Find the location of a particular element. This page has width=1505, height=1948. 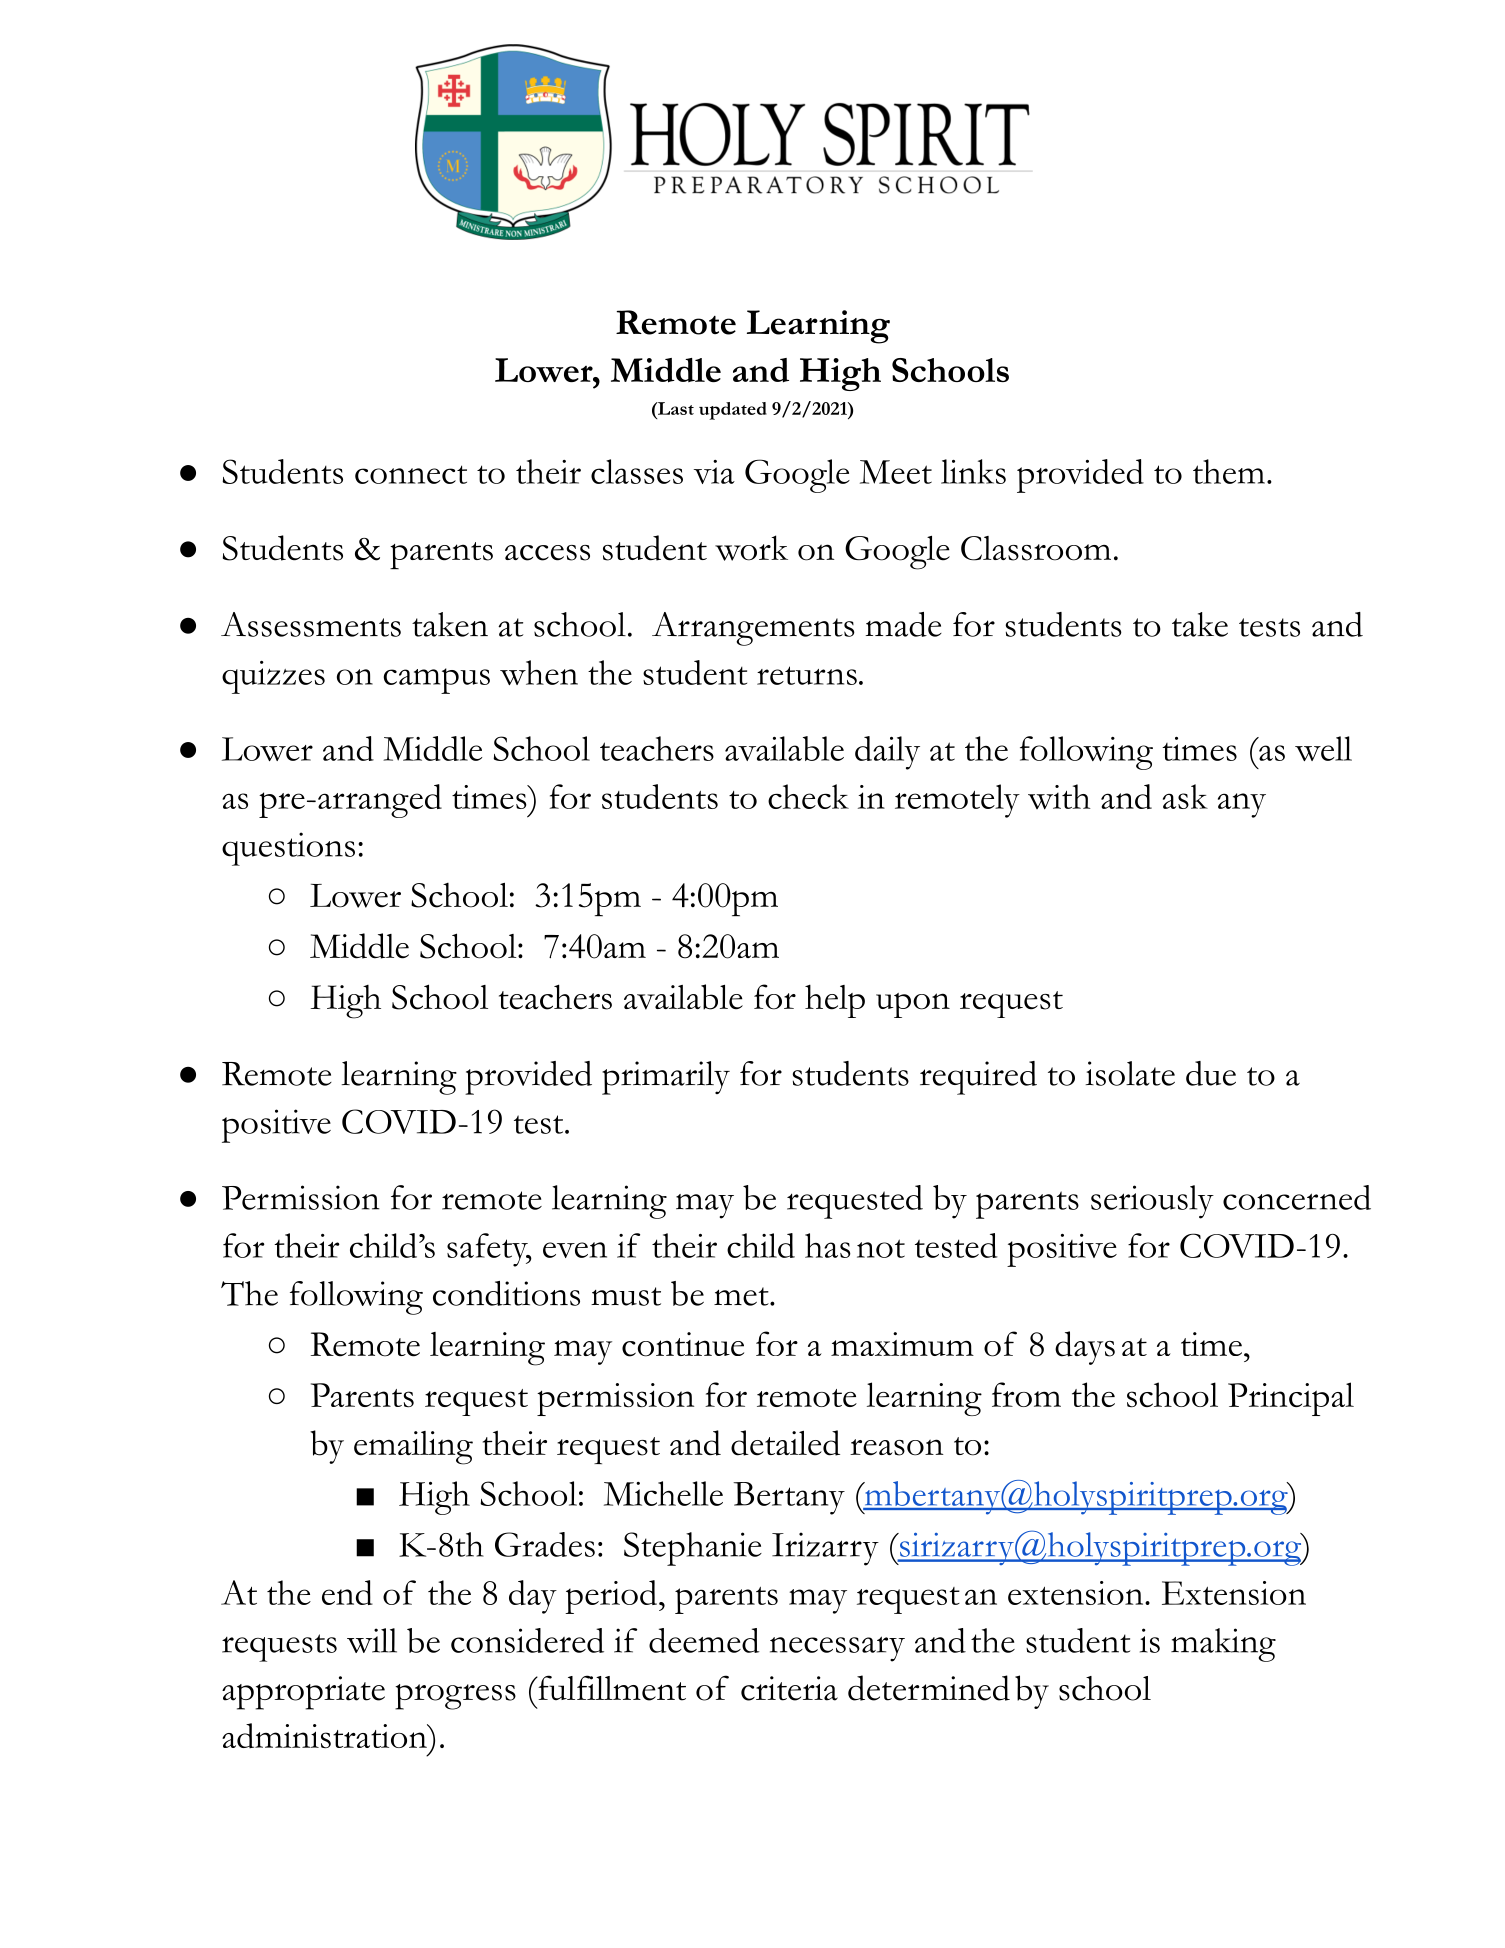

primarily is located at coordinates (666, 1078).
